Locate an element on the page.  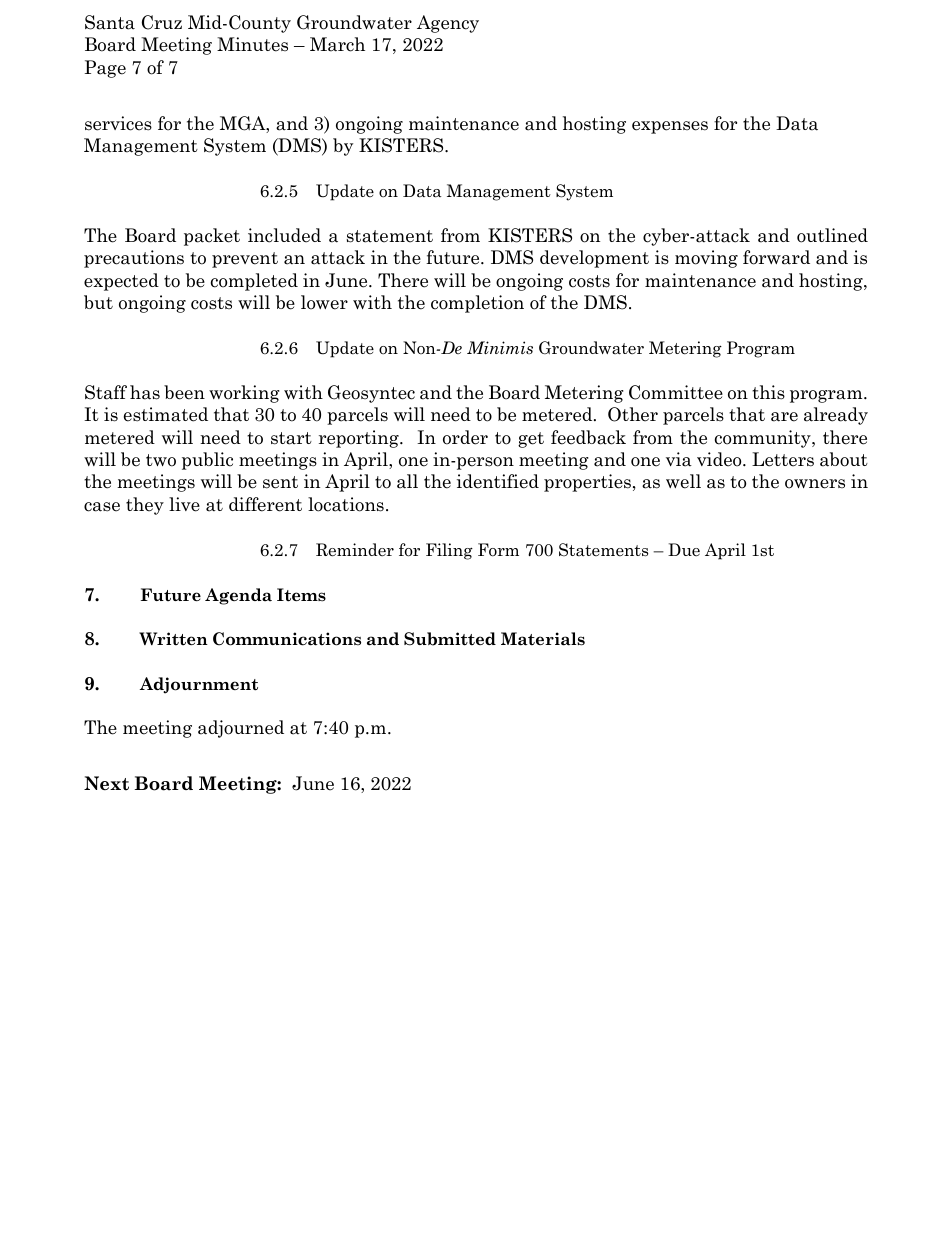
Submitted is located at coordinates (450, 639).
